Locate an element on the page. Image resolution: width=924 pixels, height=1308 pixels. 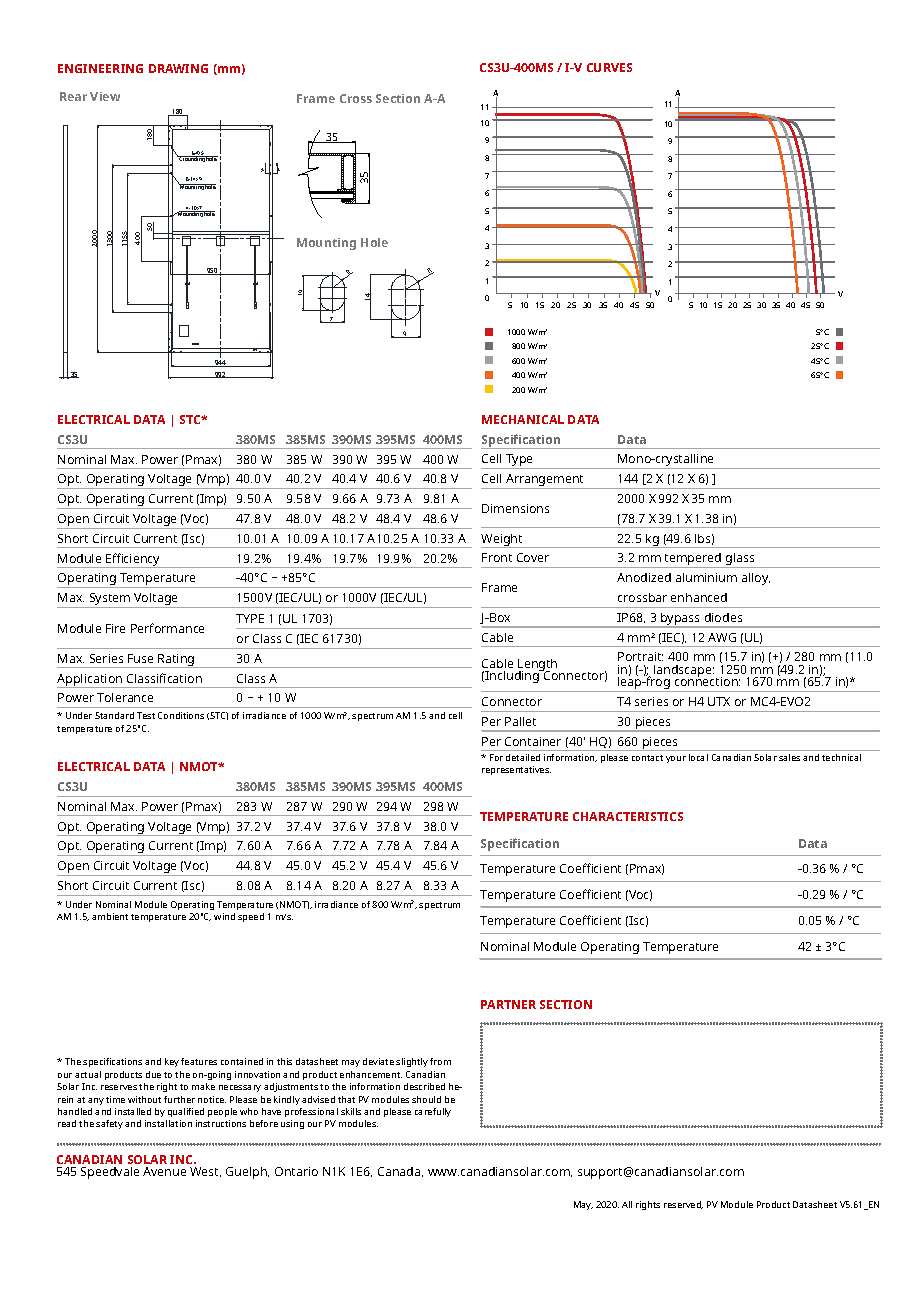
CURVES is located at coordinates (609, 67).
